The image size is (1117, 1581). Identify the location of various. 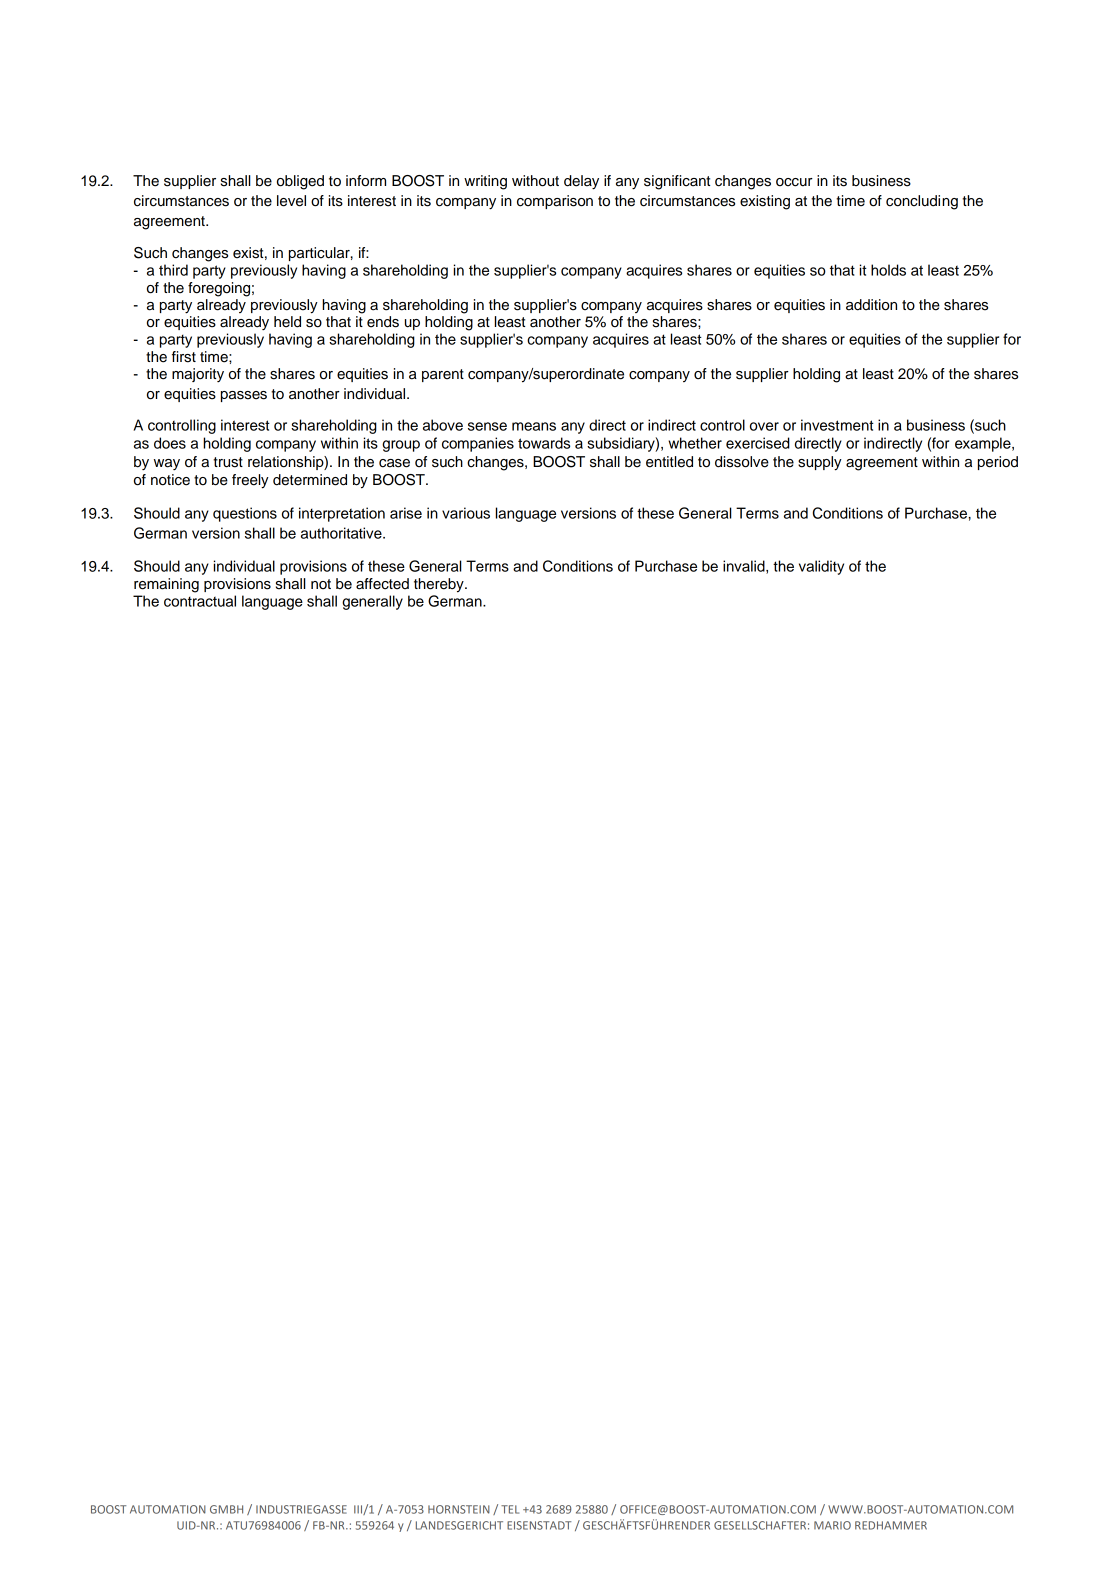
(466, 513).
